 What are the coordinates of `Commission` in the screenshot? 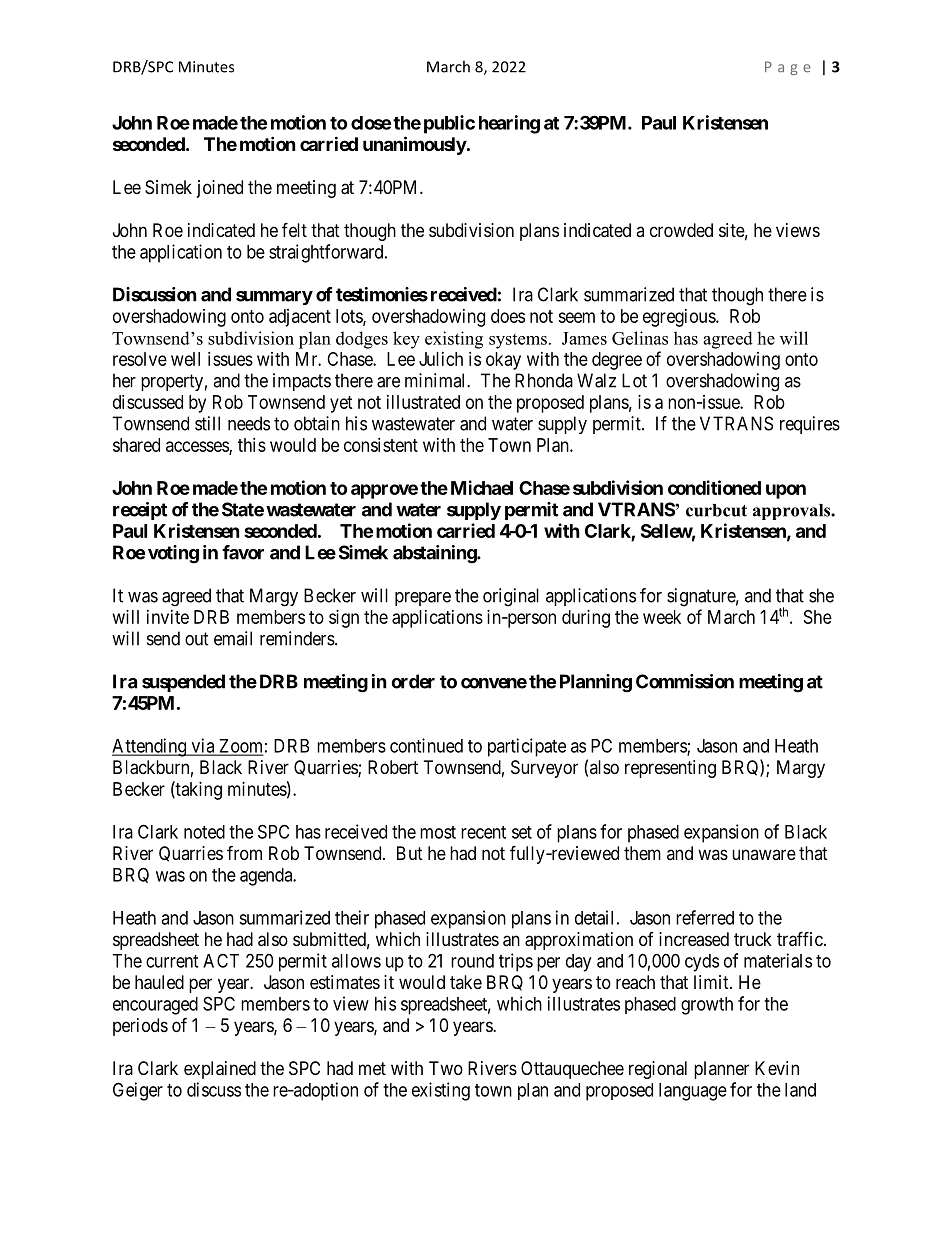 It's located at (685, 681).
